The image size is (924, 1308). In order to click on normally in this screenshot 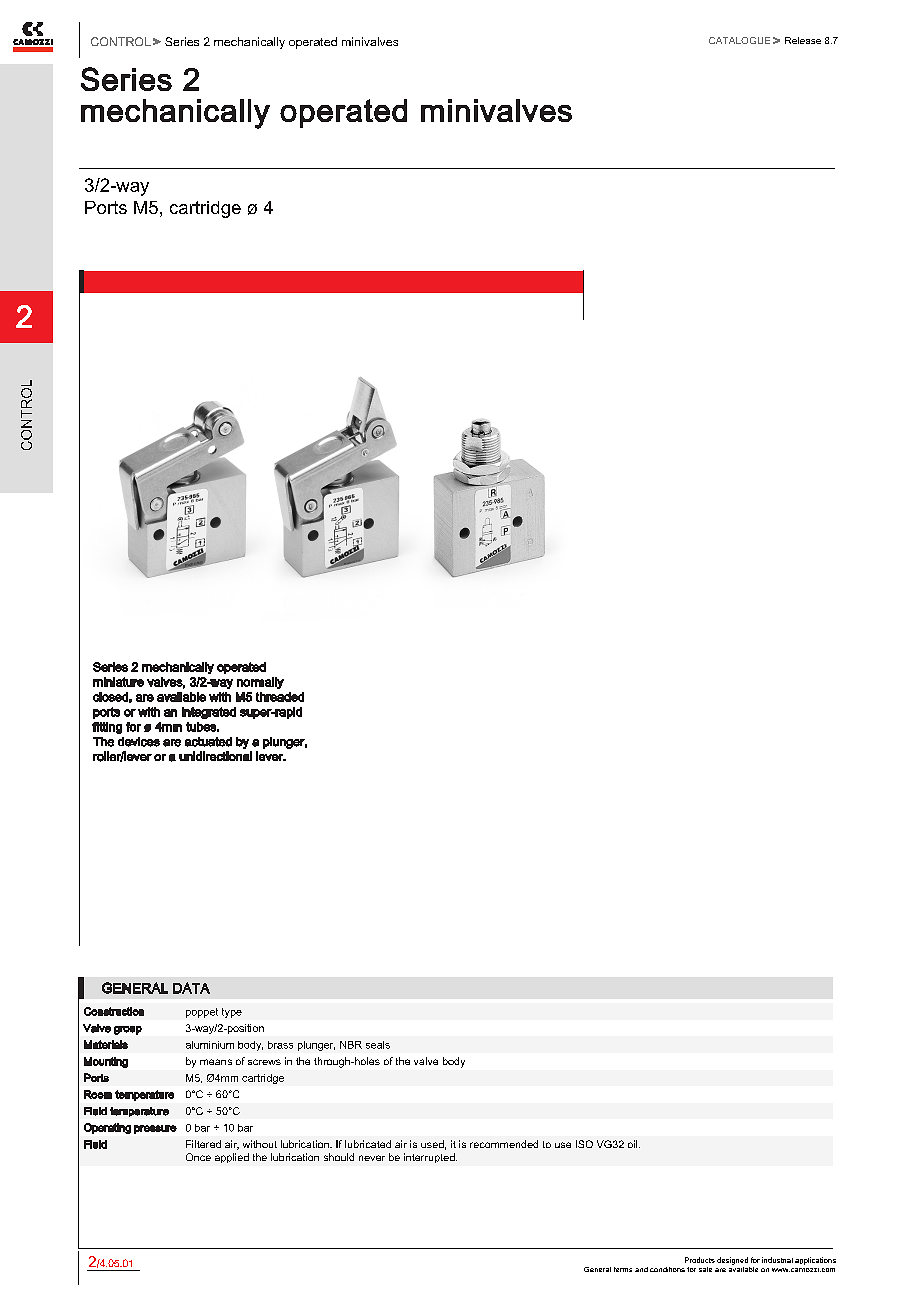, I will do `click(260, 683)`.
